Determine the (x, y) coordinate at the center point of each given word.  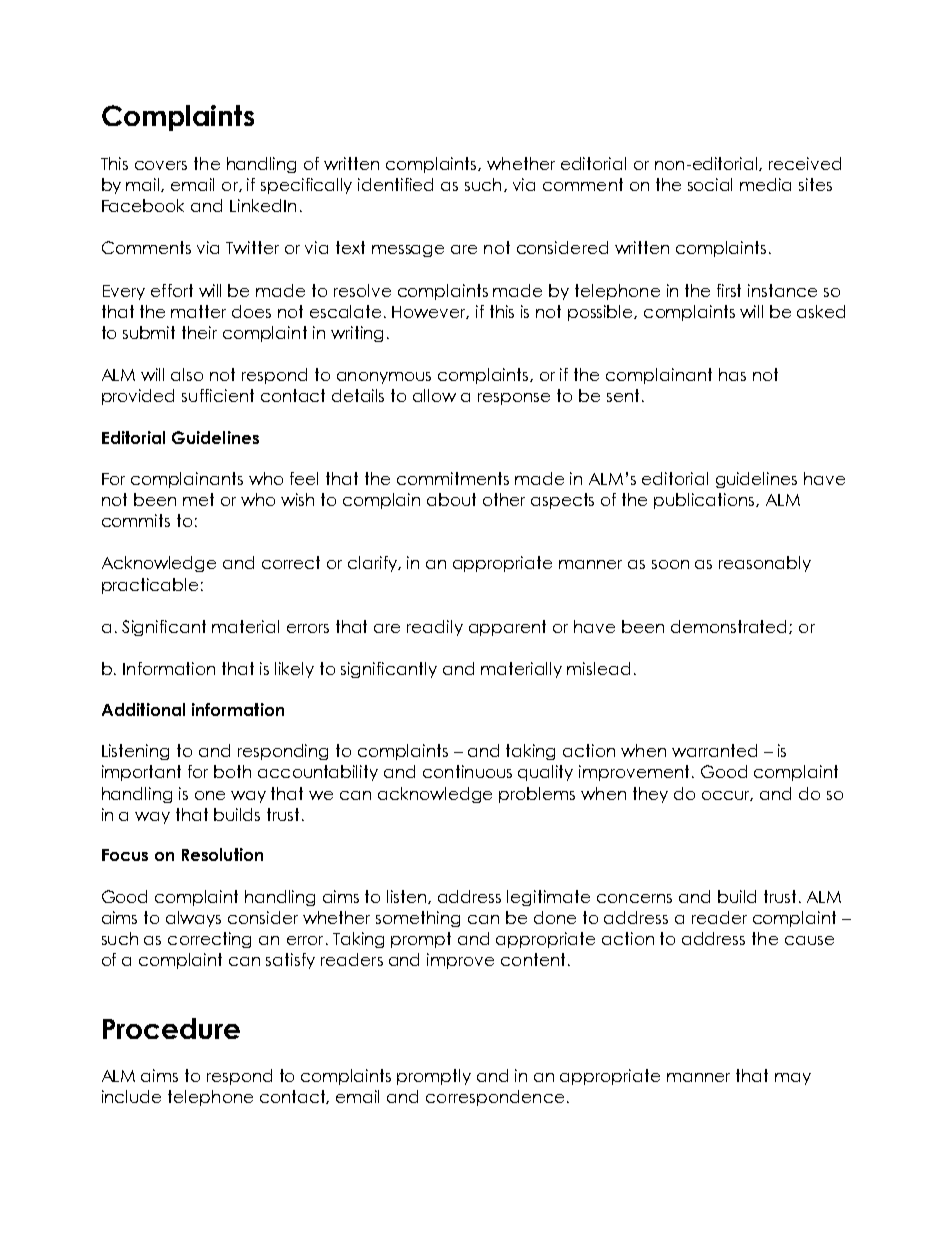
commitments (453, 478)
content (533, 959)
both (232, 771)
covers (161, 165)
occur (727, 796)
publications (705, 501)
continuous (467, 771)
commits (136, 520)
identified (395, 184)
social (710, 184)
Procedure (171, 1028)
